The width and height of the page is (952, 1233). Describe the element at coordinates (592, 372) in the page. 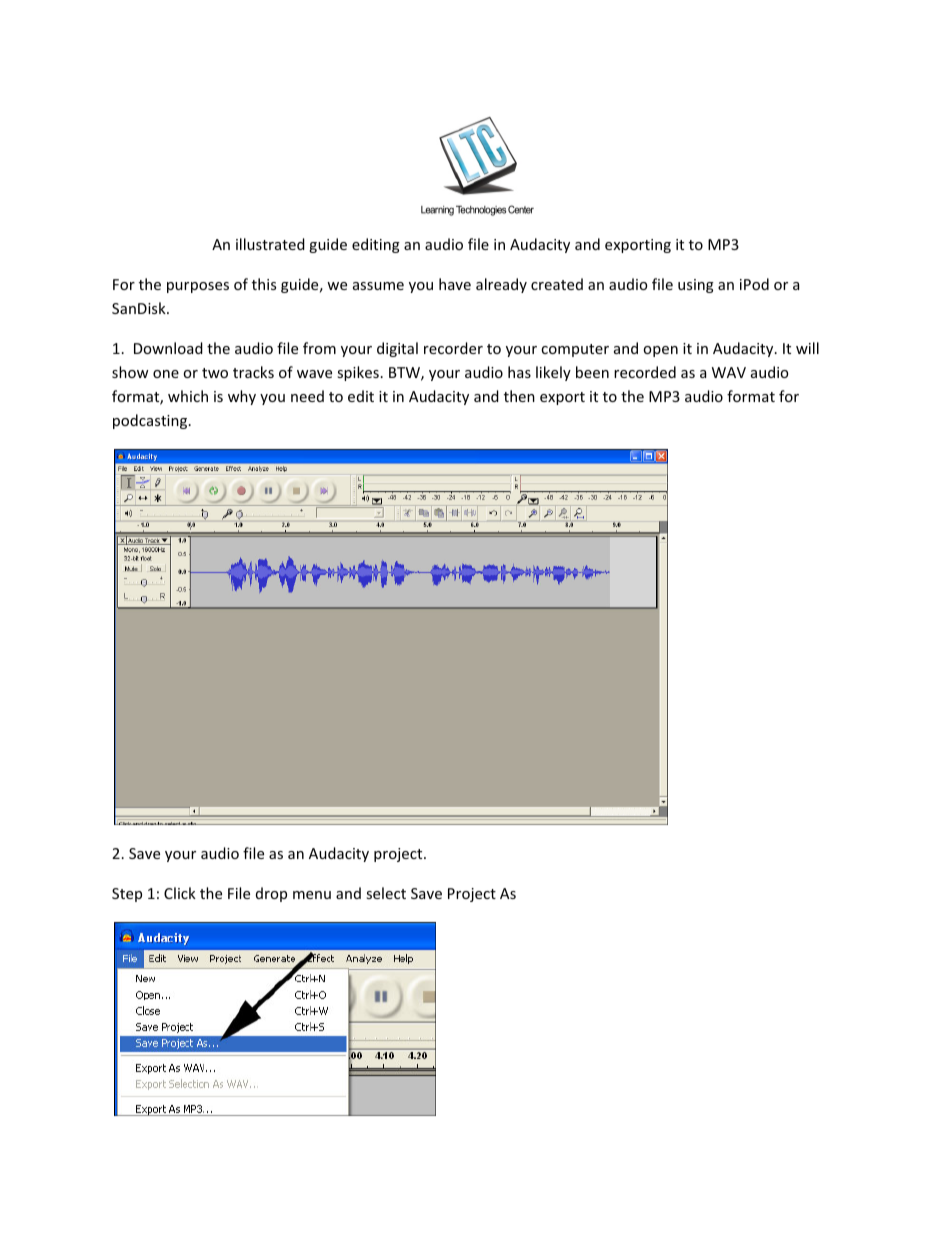

I see `been` at that location.
